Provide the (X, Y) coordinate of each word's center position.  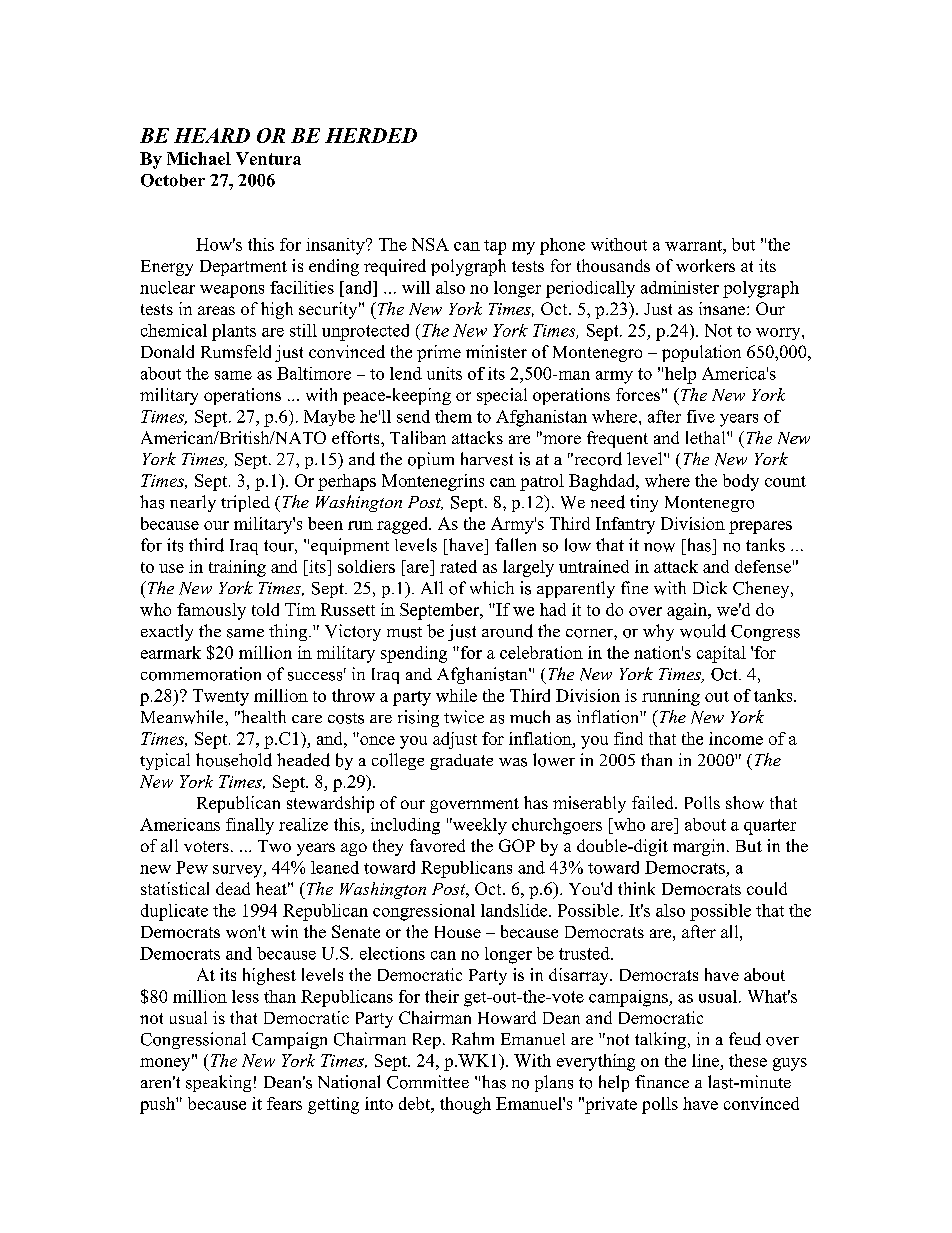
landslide (515, 910)
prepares (760, 527)
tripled (245, 503)
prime (439, 353)
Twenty (221, 697)
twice (464, 717)
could (767, 888)
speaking (218, 1083)
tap (495, 247)
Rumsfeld (236, 351)
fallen (515, 544)
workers (705, 265)
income (736, 738)
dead (233, 888)
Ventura (268, 158)
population (701, 353)
